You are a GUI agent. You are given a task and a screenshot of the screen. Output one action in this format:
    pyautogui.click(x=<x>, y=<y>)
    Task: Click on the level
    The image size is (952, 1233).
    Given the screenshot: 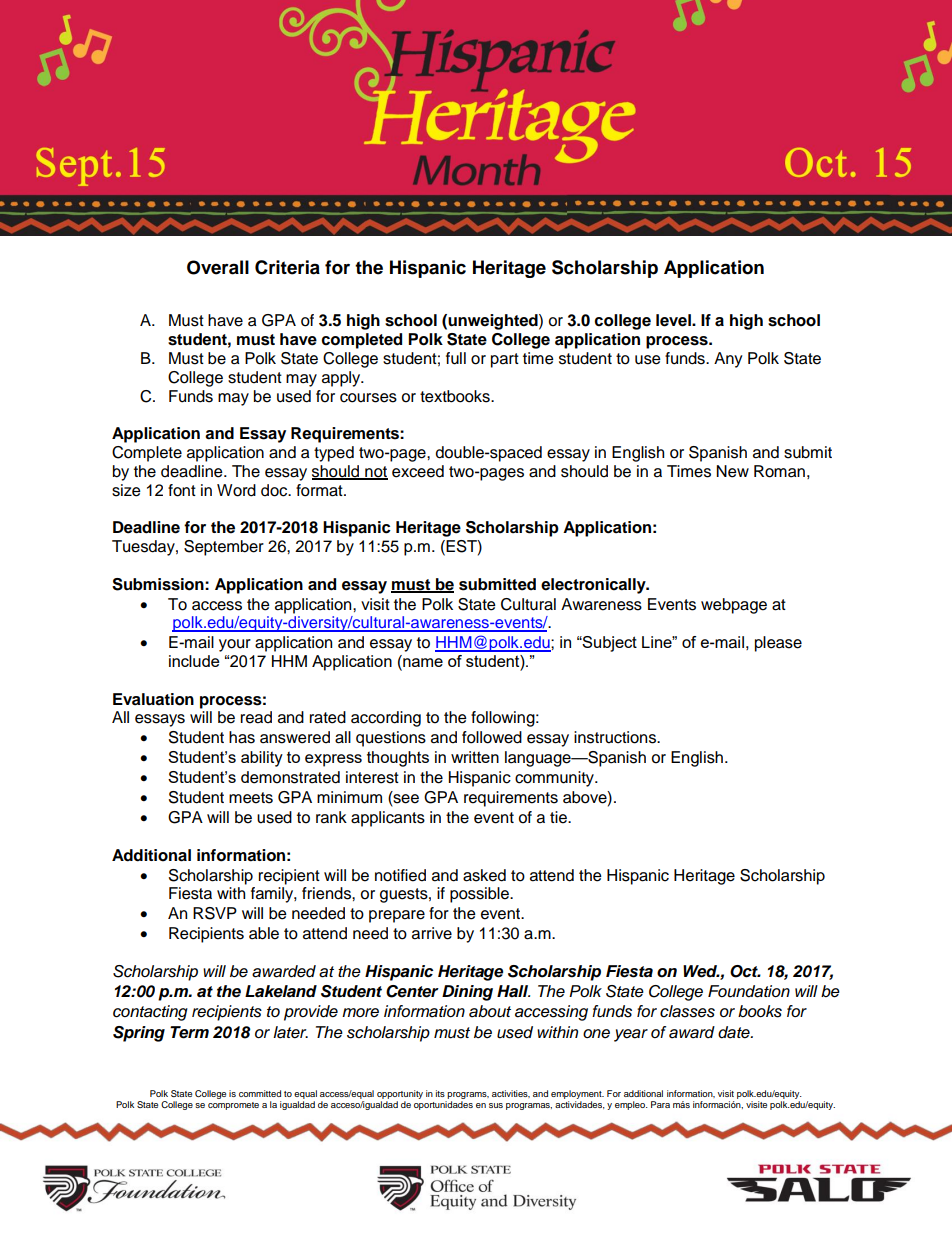 What is the action you would take?
    pyautogui.click(x=674, y=320)
